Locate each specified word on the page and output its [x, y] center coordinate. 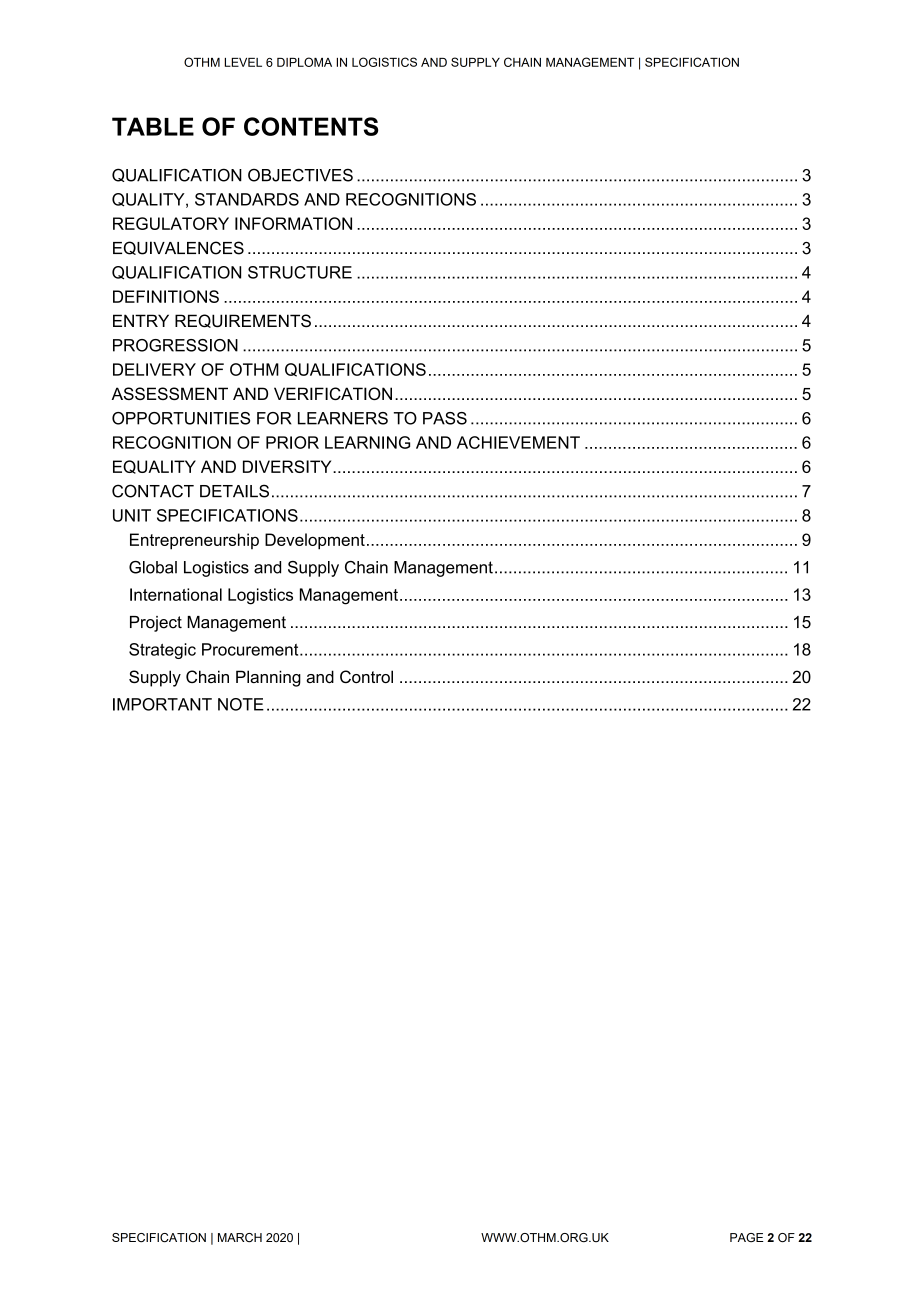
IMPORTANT [162, 704]
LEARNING [367, 442]
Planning [268, 678]
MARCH [240, 1237]
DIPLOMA [304, 62]
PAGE [746, 1237]
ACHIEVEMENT [518, 442]
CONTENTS [311, 126]
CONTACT [153, 491]
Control [366, 676]
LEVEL [243, 62]
